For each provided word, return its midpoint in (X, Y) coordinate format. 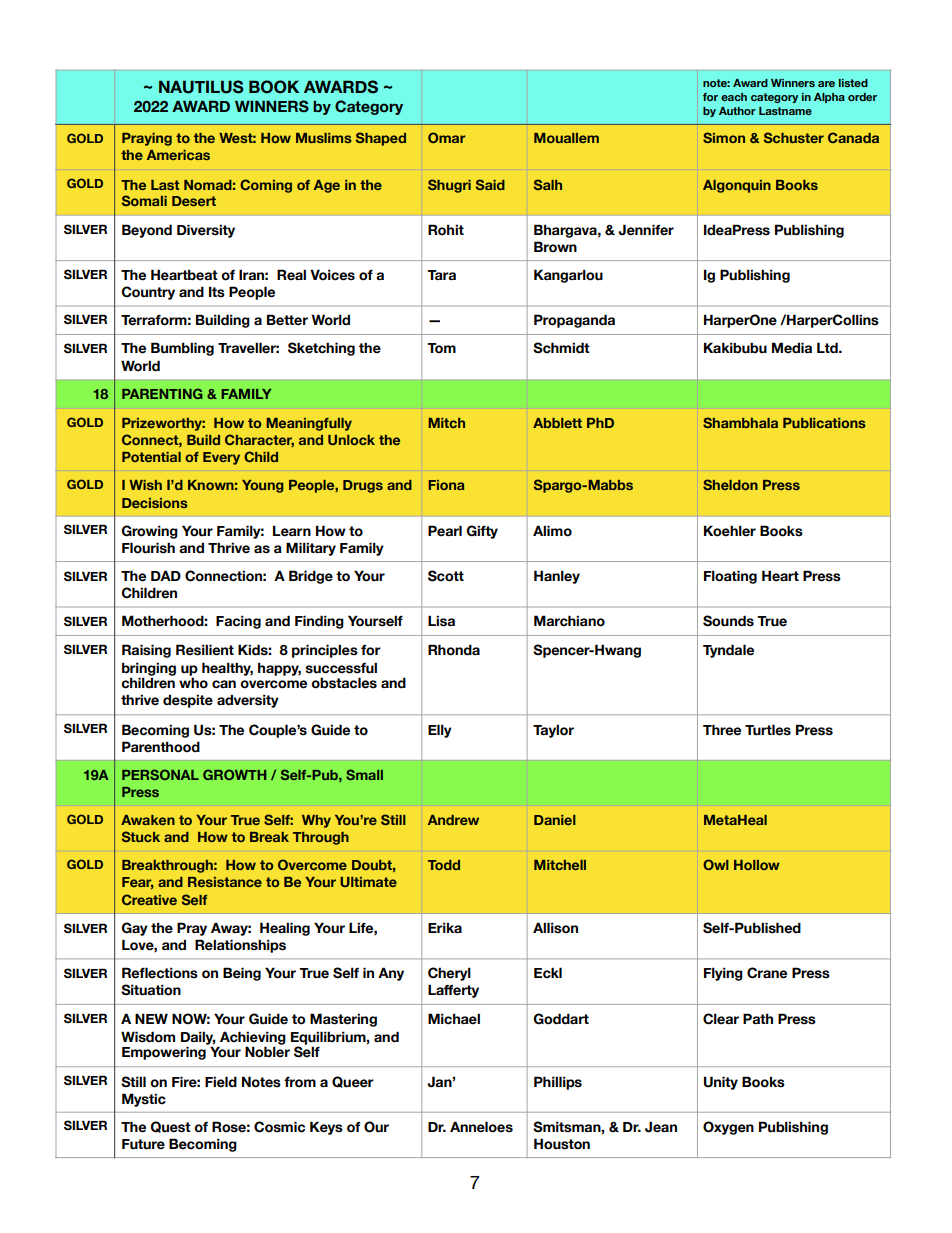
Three (722, 730)
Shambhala (740, 422)
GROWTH (234, 774)
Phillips (558, 1083)
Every (221, 458)
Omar (447, 137)
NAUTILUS (201, 87)
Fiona (447, 485)
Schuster (794, 137)
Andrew (453, 820)
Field (221, 1082)
